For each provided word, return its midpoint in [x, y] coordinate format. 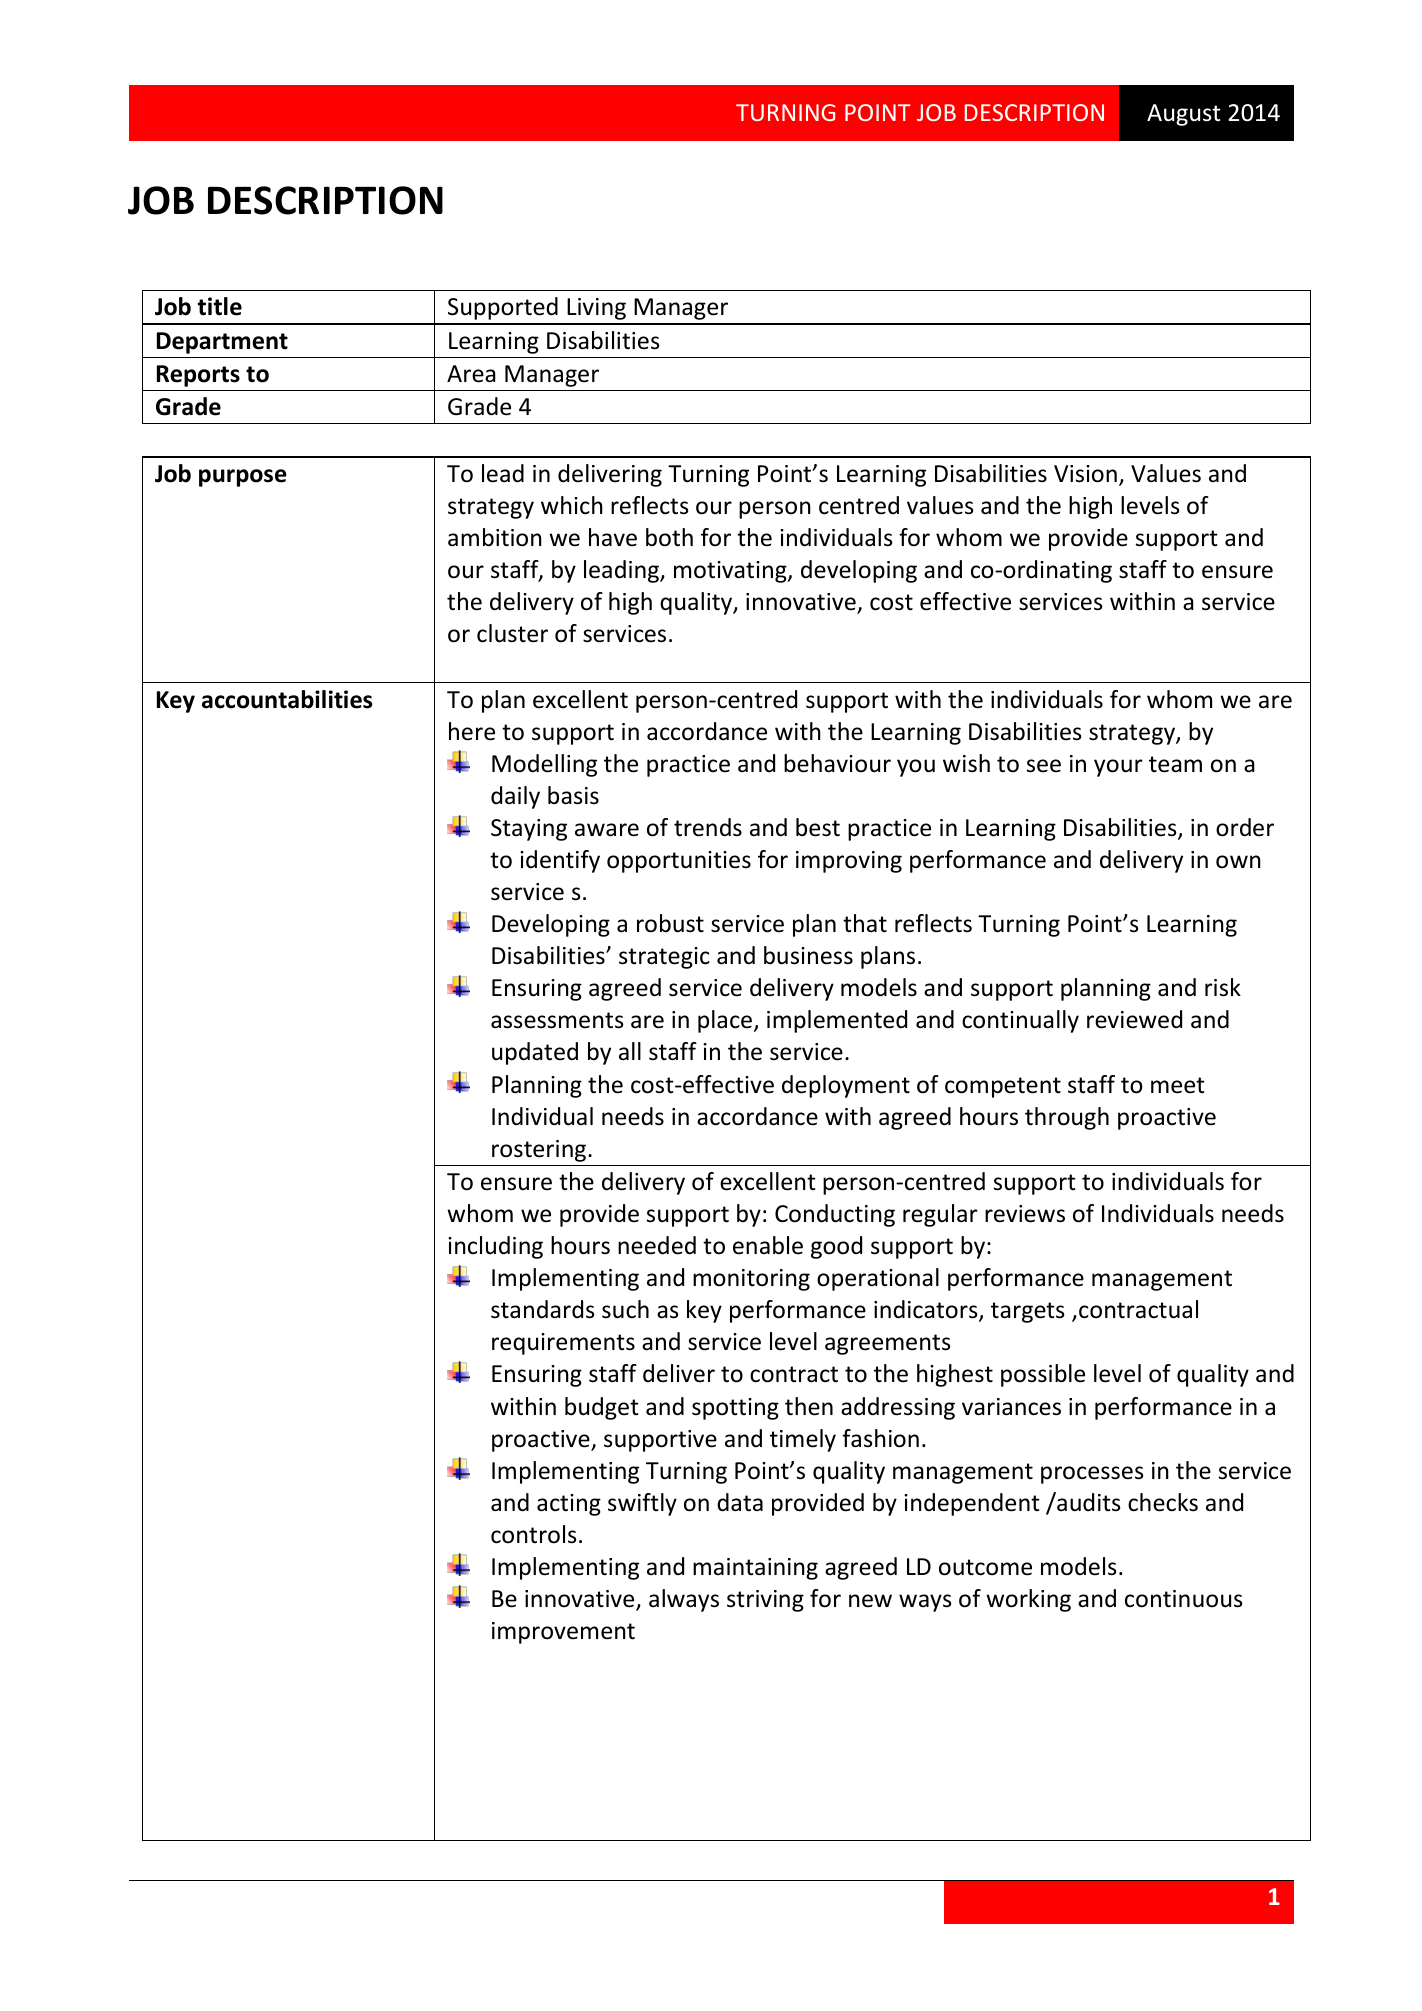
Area [471, 374]
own [1238, 862]
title [220, 306]
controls [534, 1534]
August [1184, 115]
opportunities [679, 862]
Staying [529, 830]
